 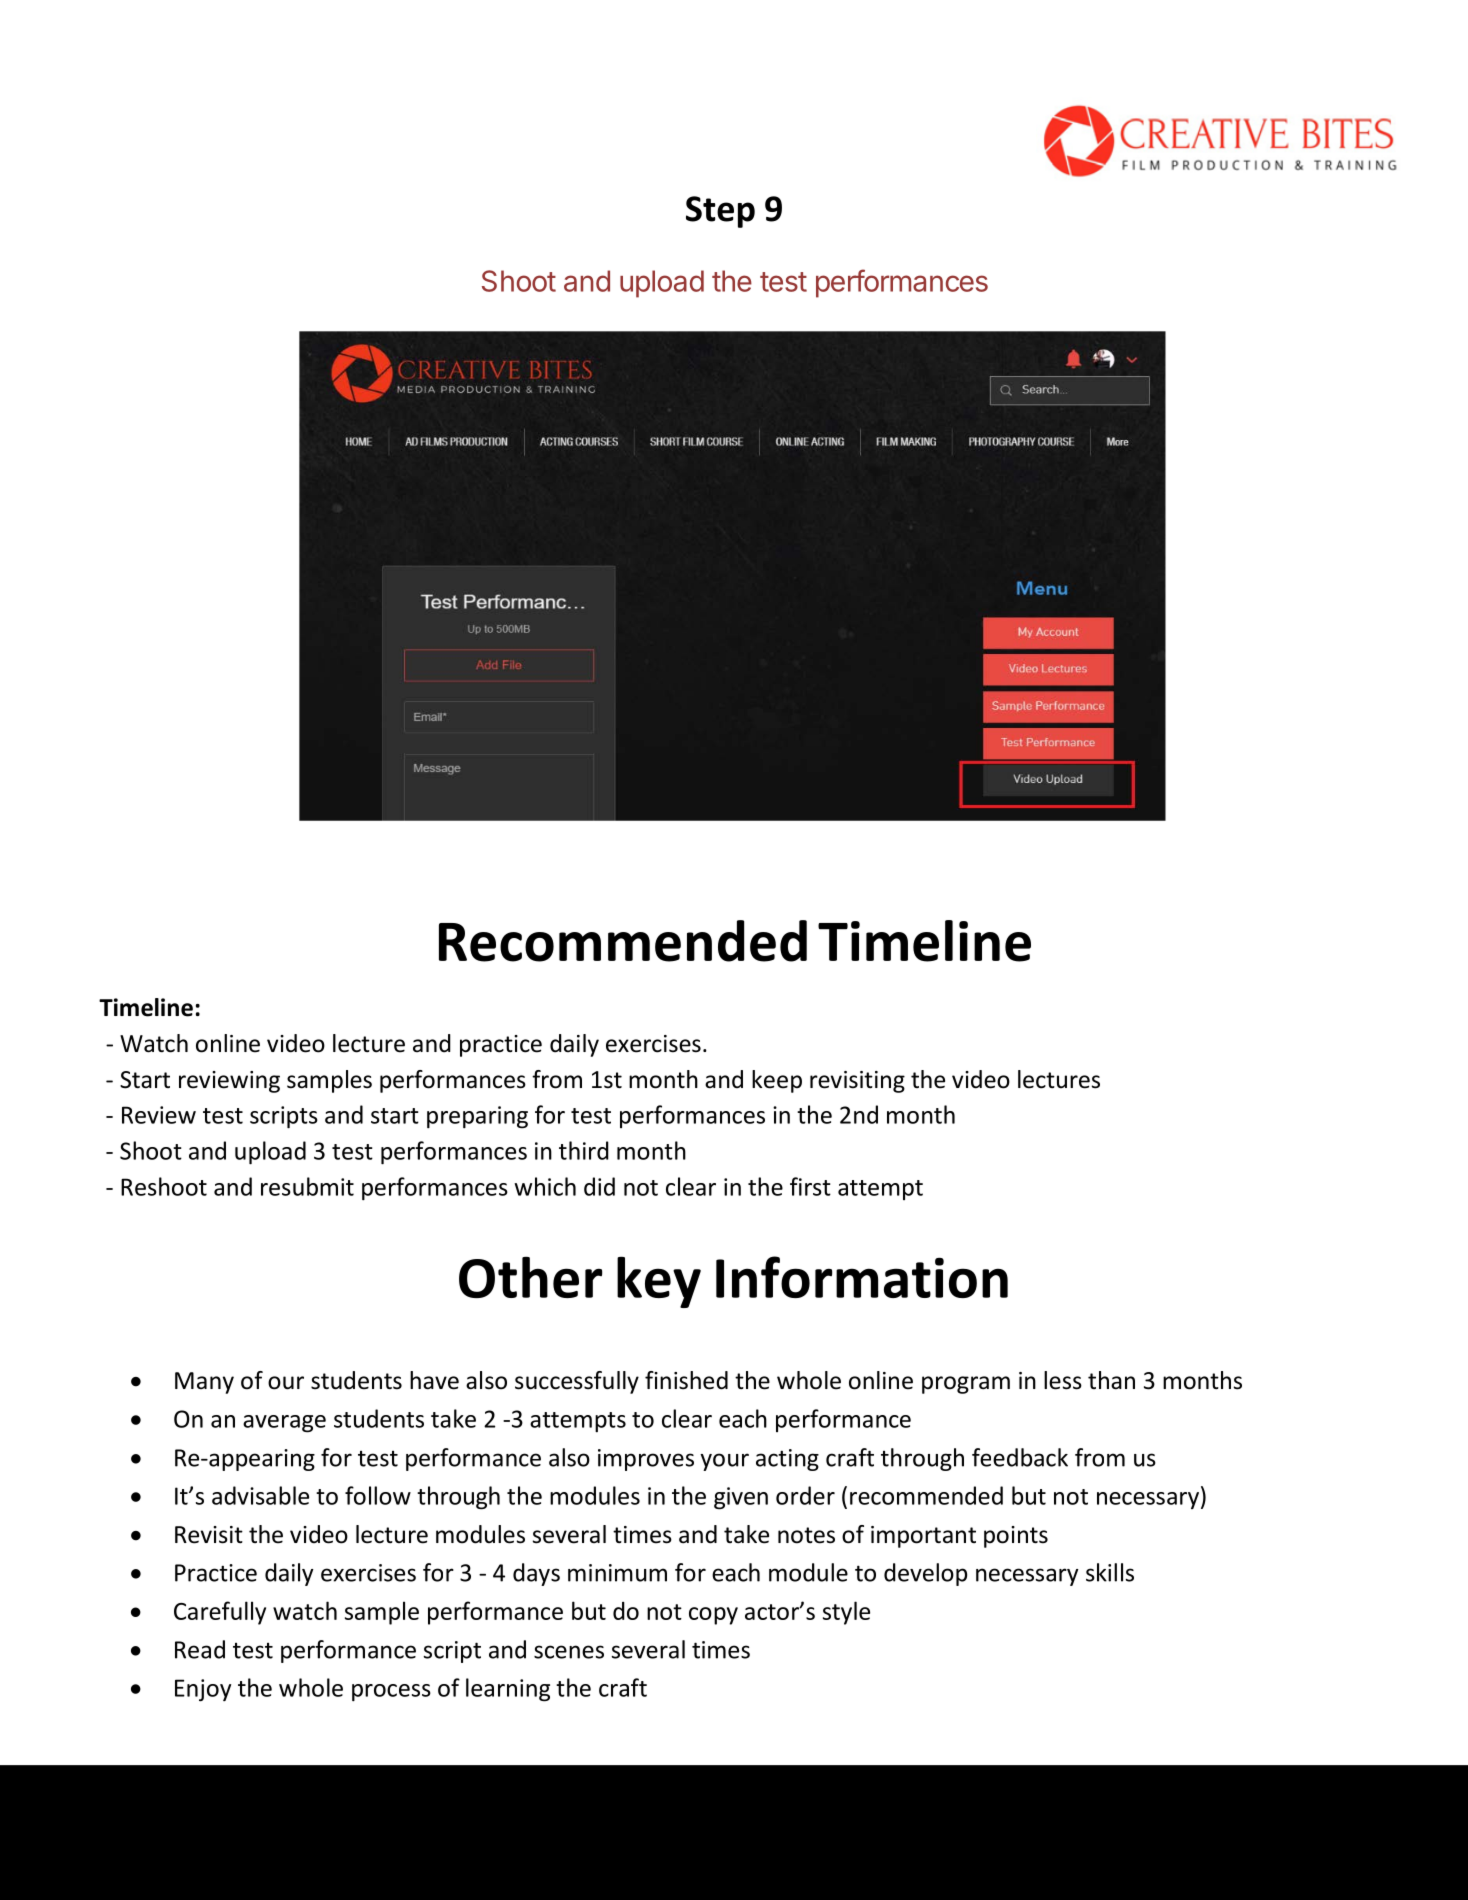 I want to click on Step, so click(x=720, y=212).
